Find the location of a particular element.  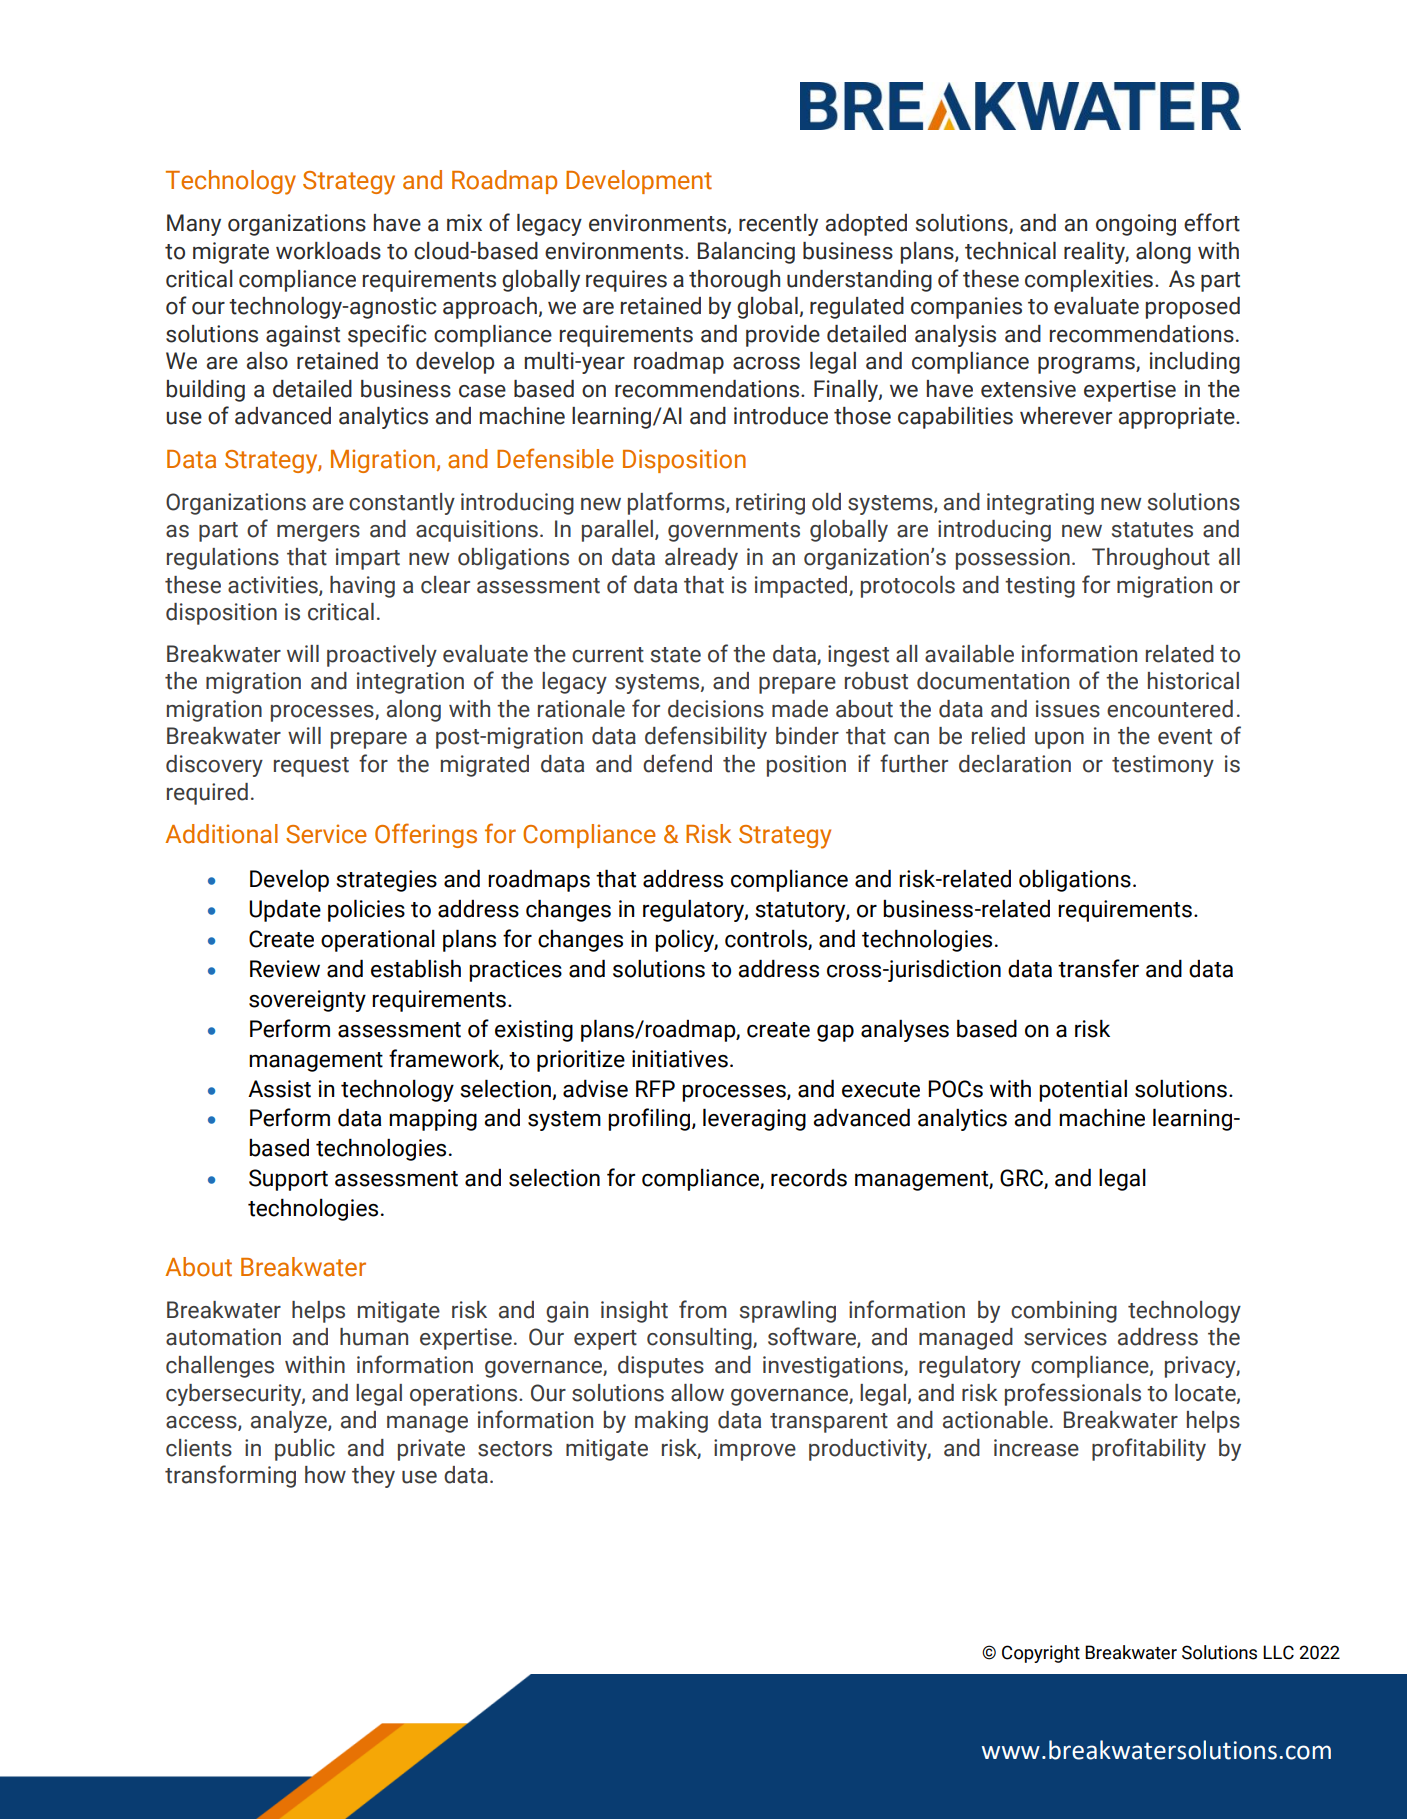

transfer is located at coordinates (1098, 968).
